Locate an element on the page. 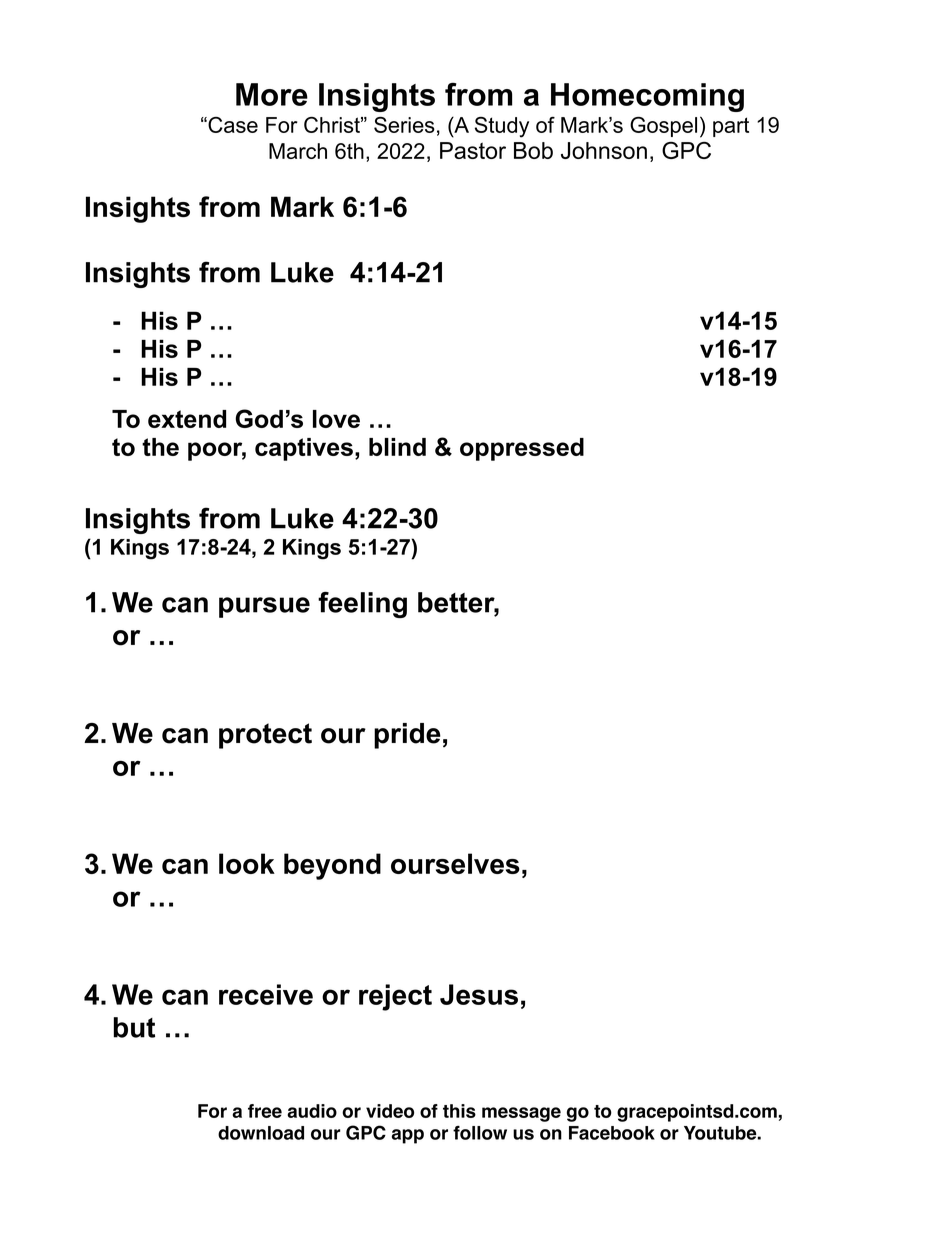 This image has height=1233, width=952. Case is located at coordinates (232, 125).
